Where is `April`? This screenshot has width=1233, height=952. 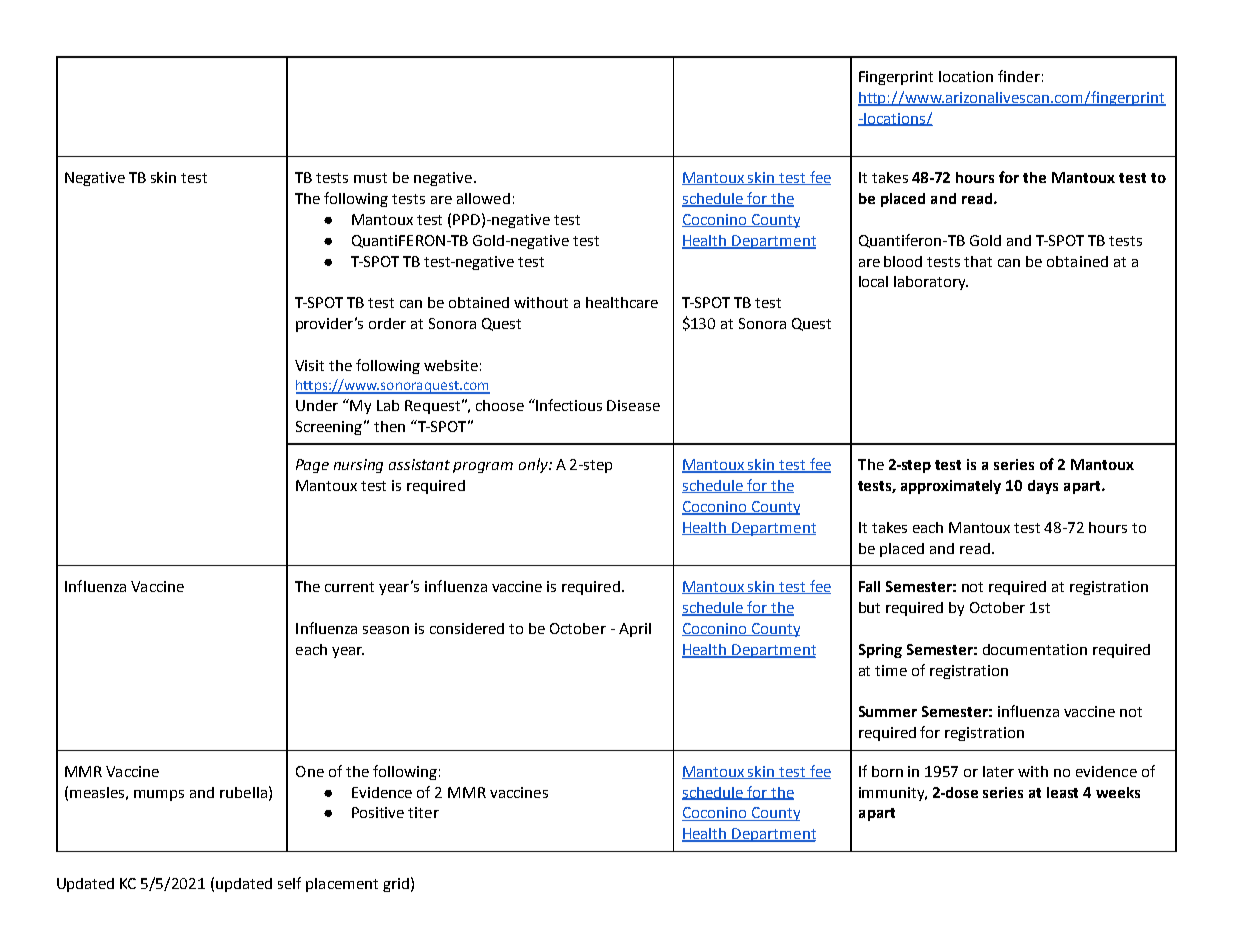
April is located at coordinates (635, 630).
